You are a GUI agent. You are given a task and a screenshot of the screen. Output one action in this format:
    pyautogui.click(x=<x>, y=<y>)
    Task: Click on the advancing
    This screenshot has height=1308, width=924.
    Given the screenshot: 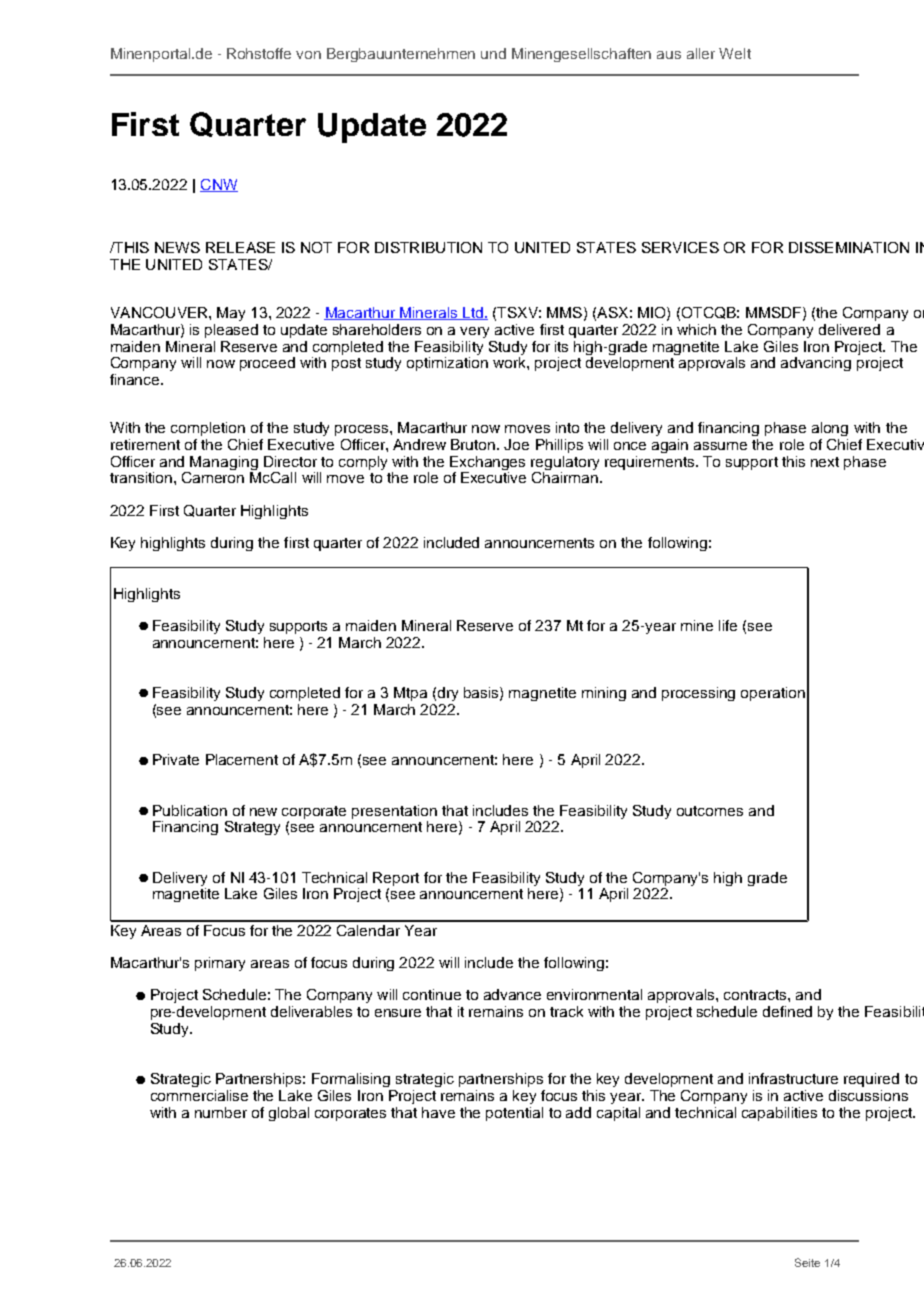 What is the action you would take?
    pyautogui.click(x=816, y=364)
